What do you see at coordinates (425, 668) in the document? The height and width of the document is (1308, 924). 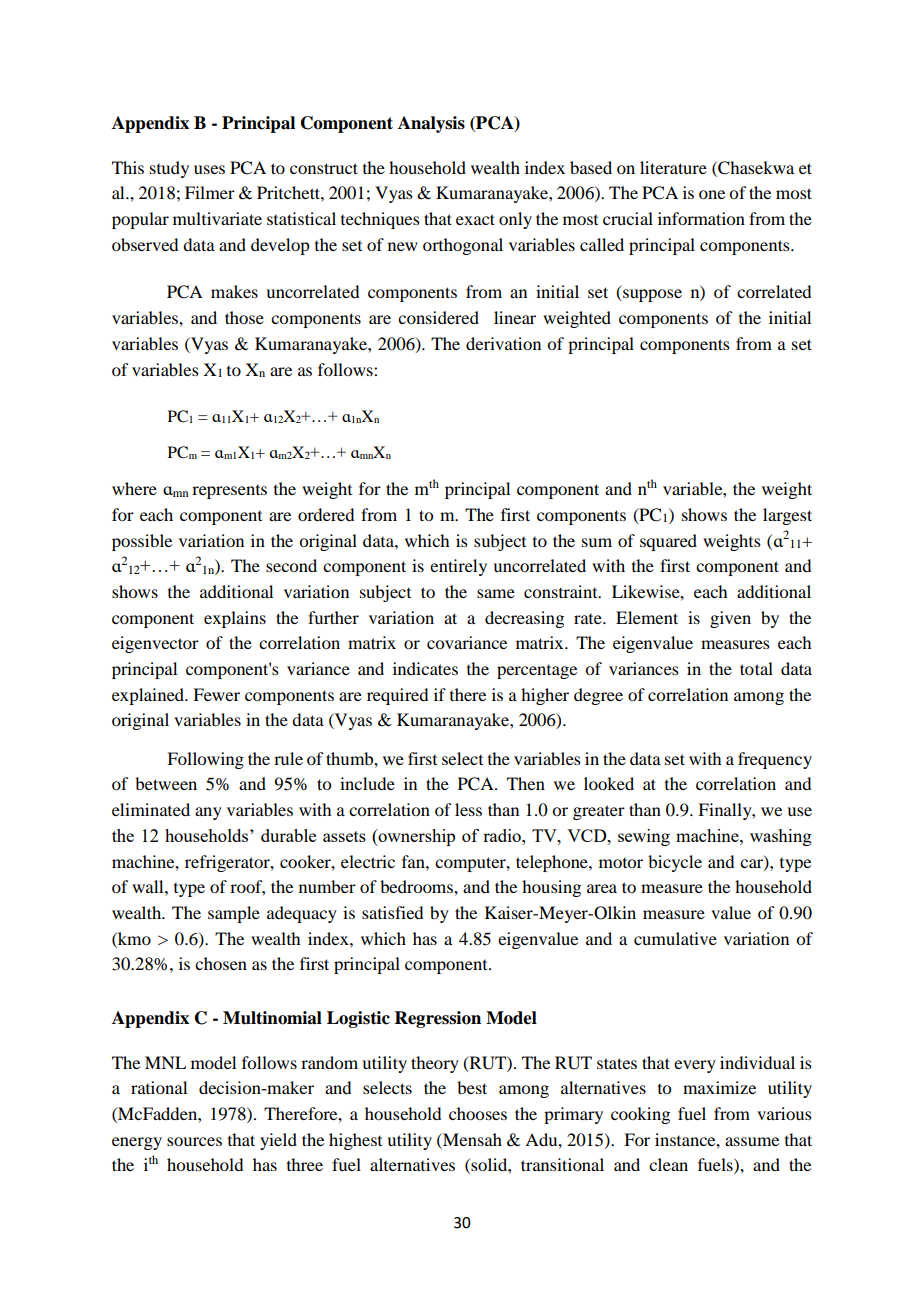 I see `indicates` at bounding box center [425, 668].
